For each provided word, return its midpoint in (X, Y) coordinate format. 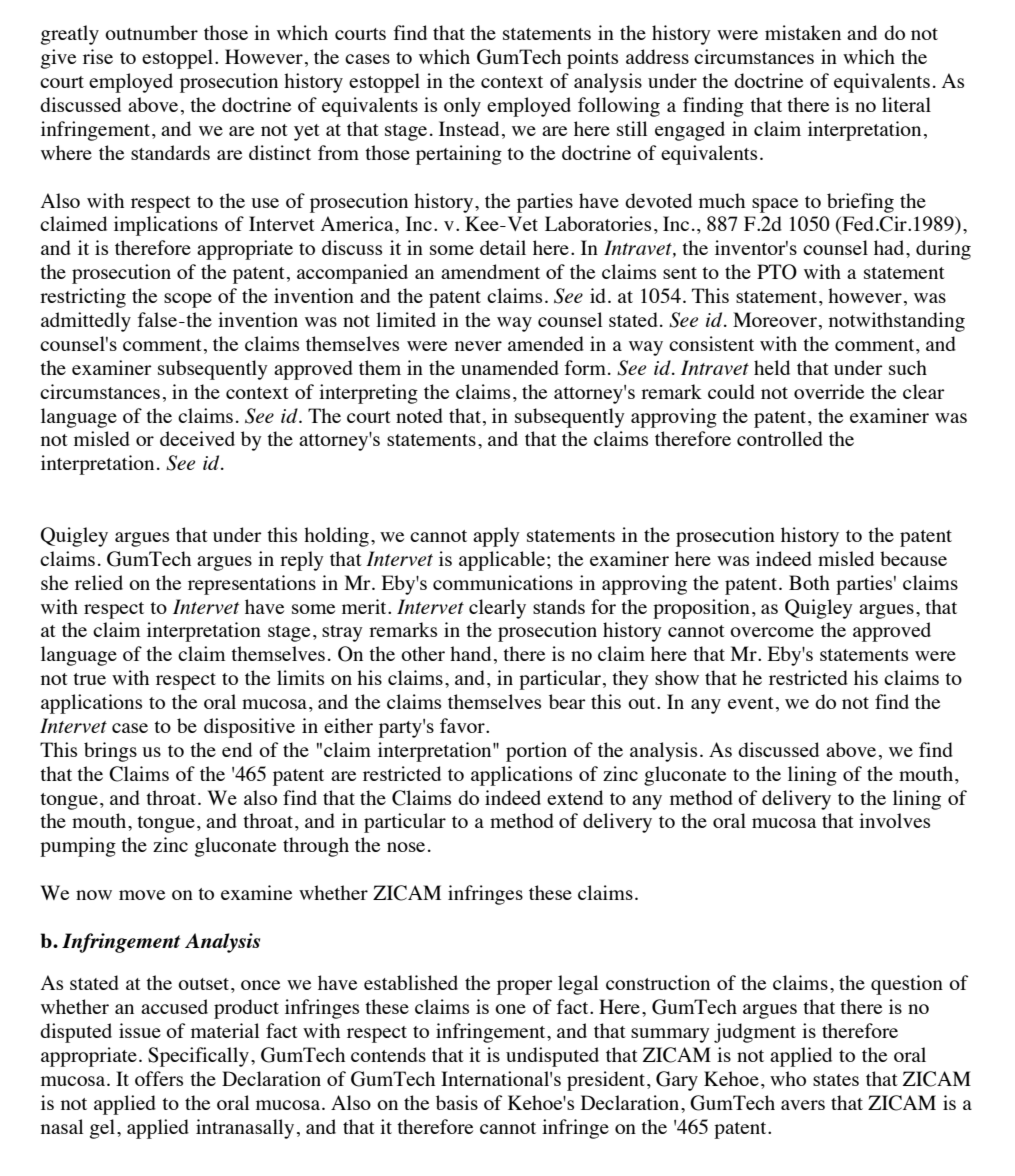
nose (406, 847)
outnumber (151, 32)
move (142, 895)
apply (496, 537)
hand (470, 653)
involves (894, 820)
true (89, 679)
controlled (780, 438)
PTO (777, 272)
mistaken (803, 32)
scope (188, 300)
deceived (197, 438)
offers (159, 1078)
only (462, 107)
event (751, 703)
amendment (490, 271)
